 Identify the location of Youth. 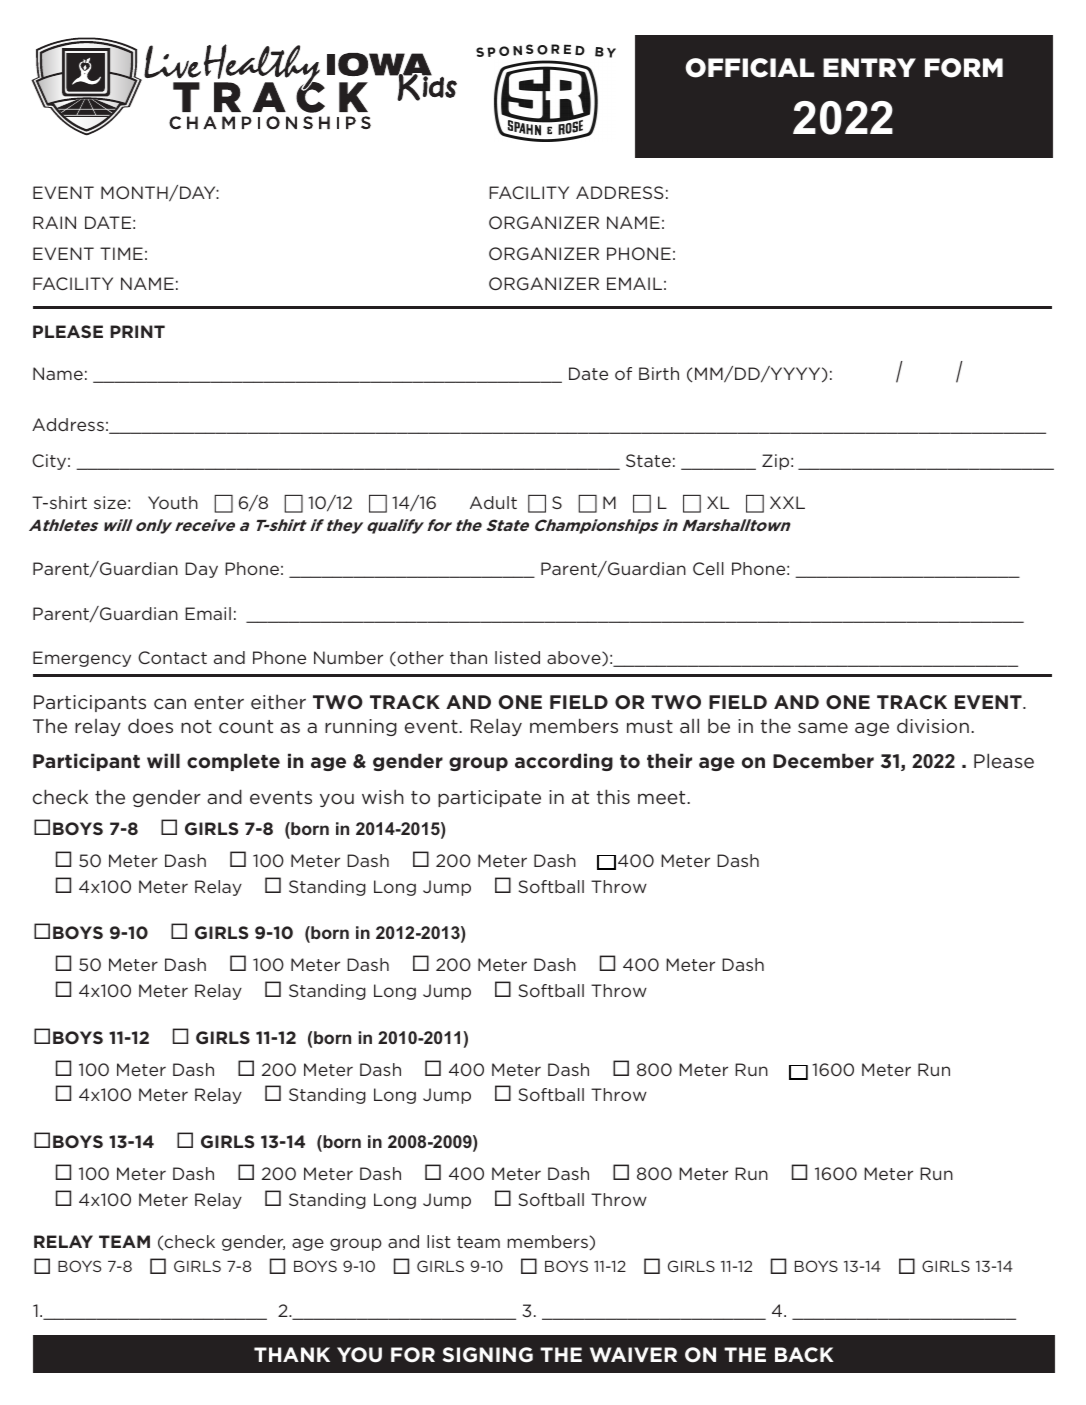
(173, 502).
